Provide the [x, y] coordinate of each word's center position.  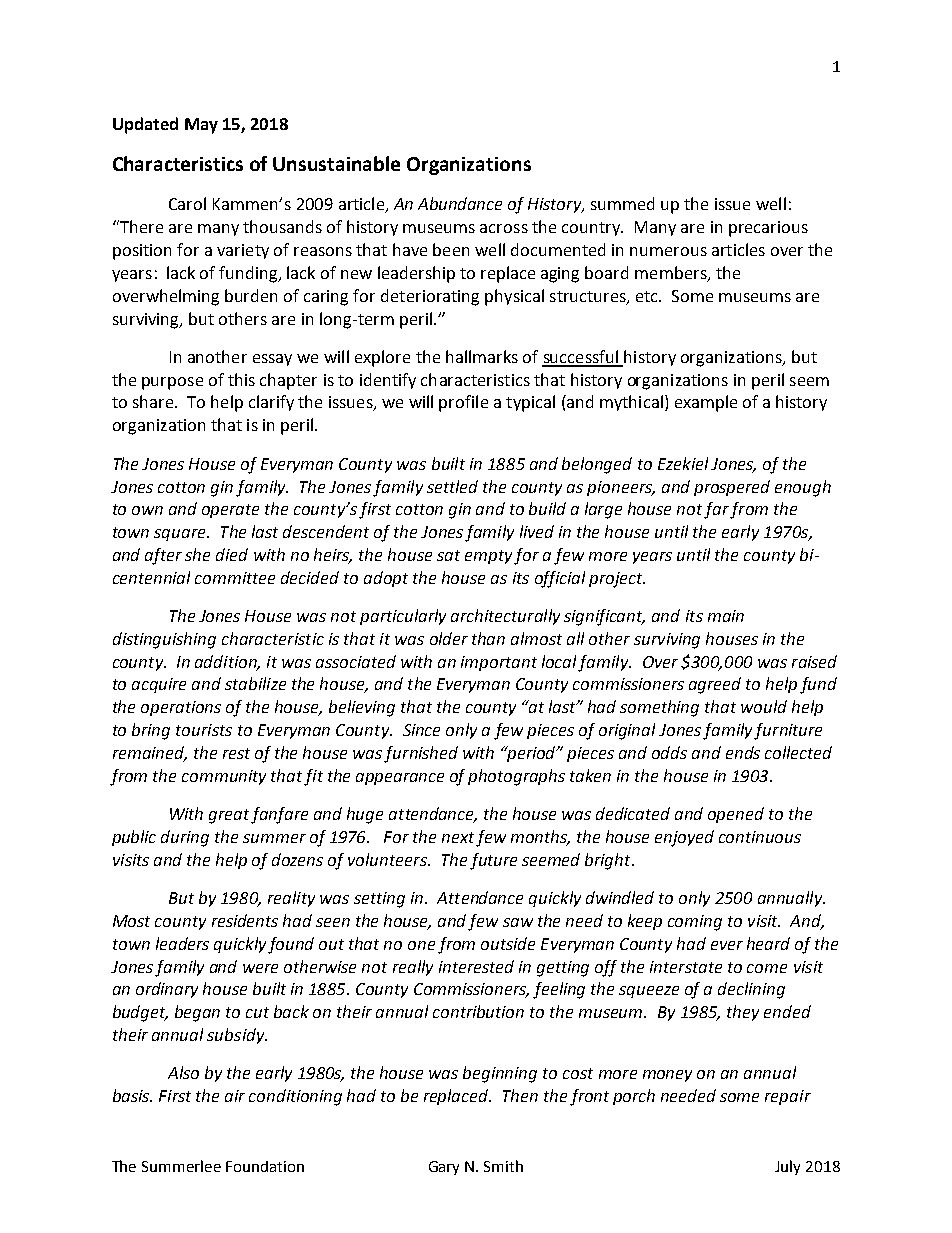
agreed [715, 685]
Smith [503, 1166]
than [488, 638]
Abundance [460, 203]
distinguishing [164, 640]
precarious [768, 229]
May [201, 126]
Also [183, 1072]
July [787, 1167]
